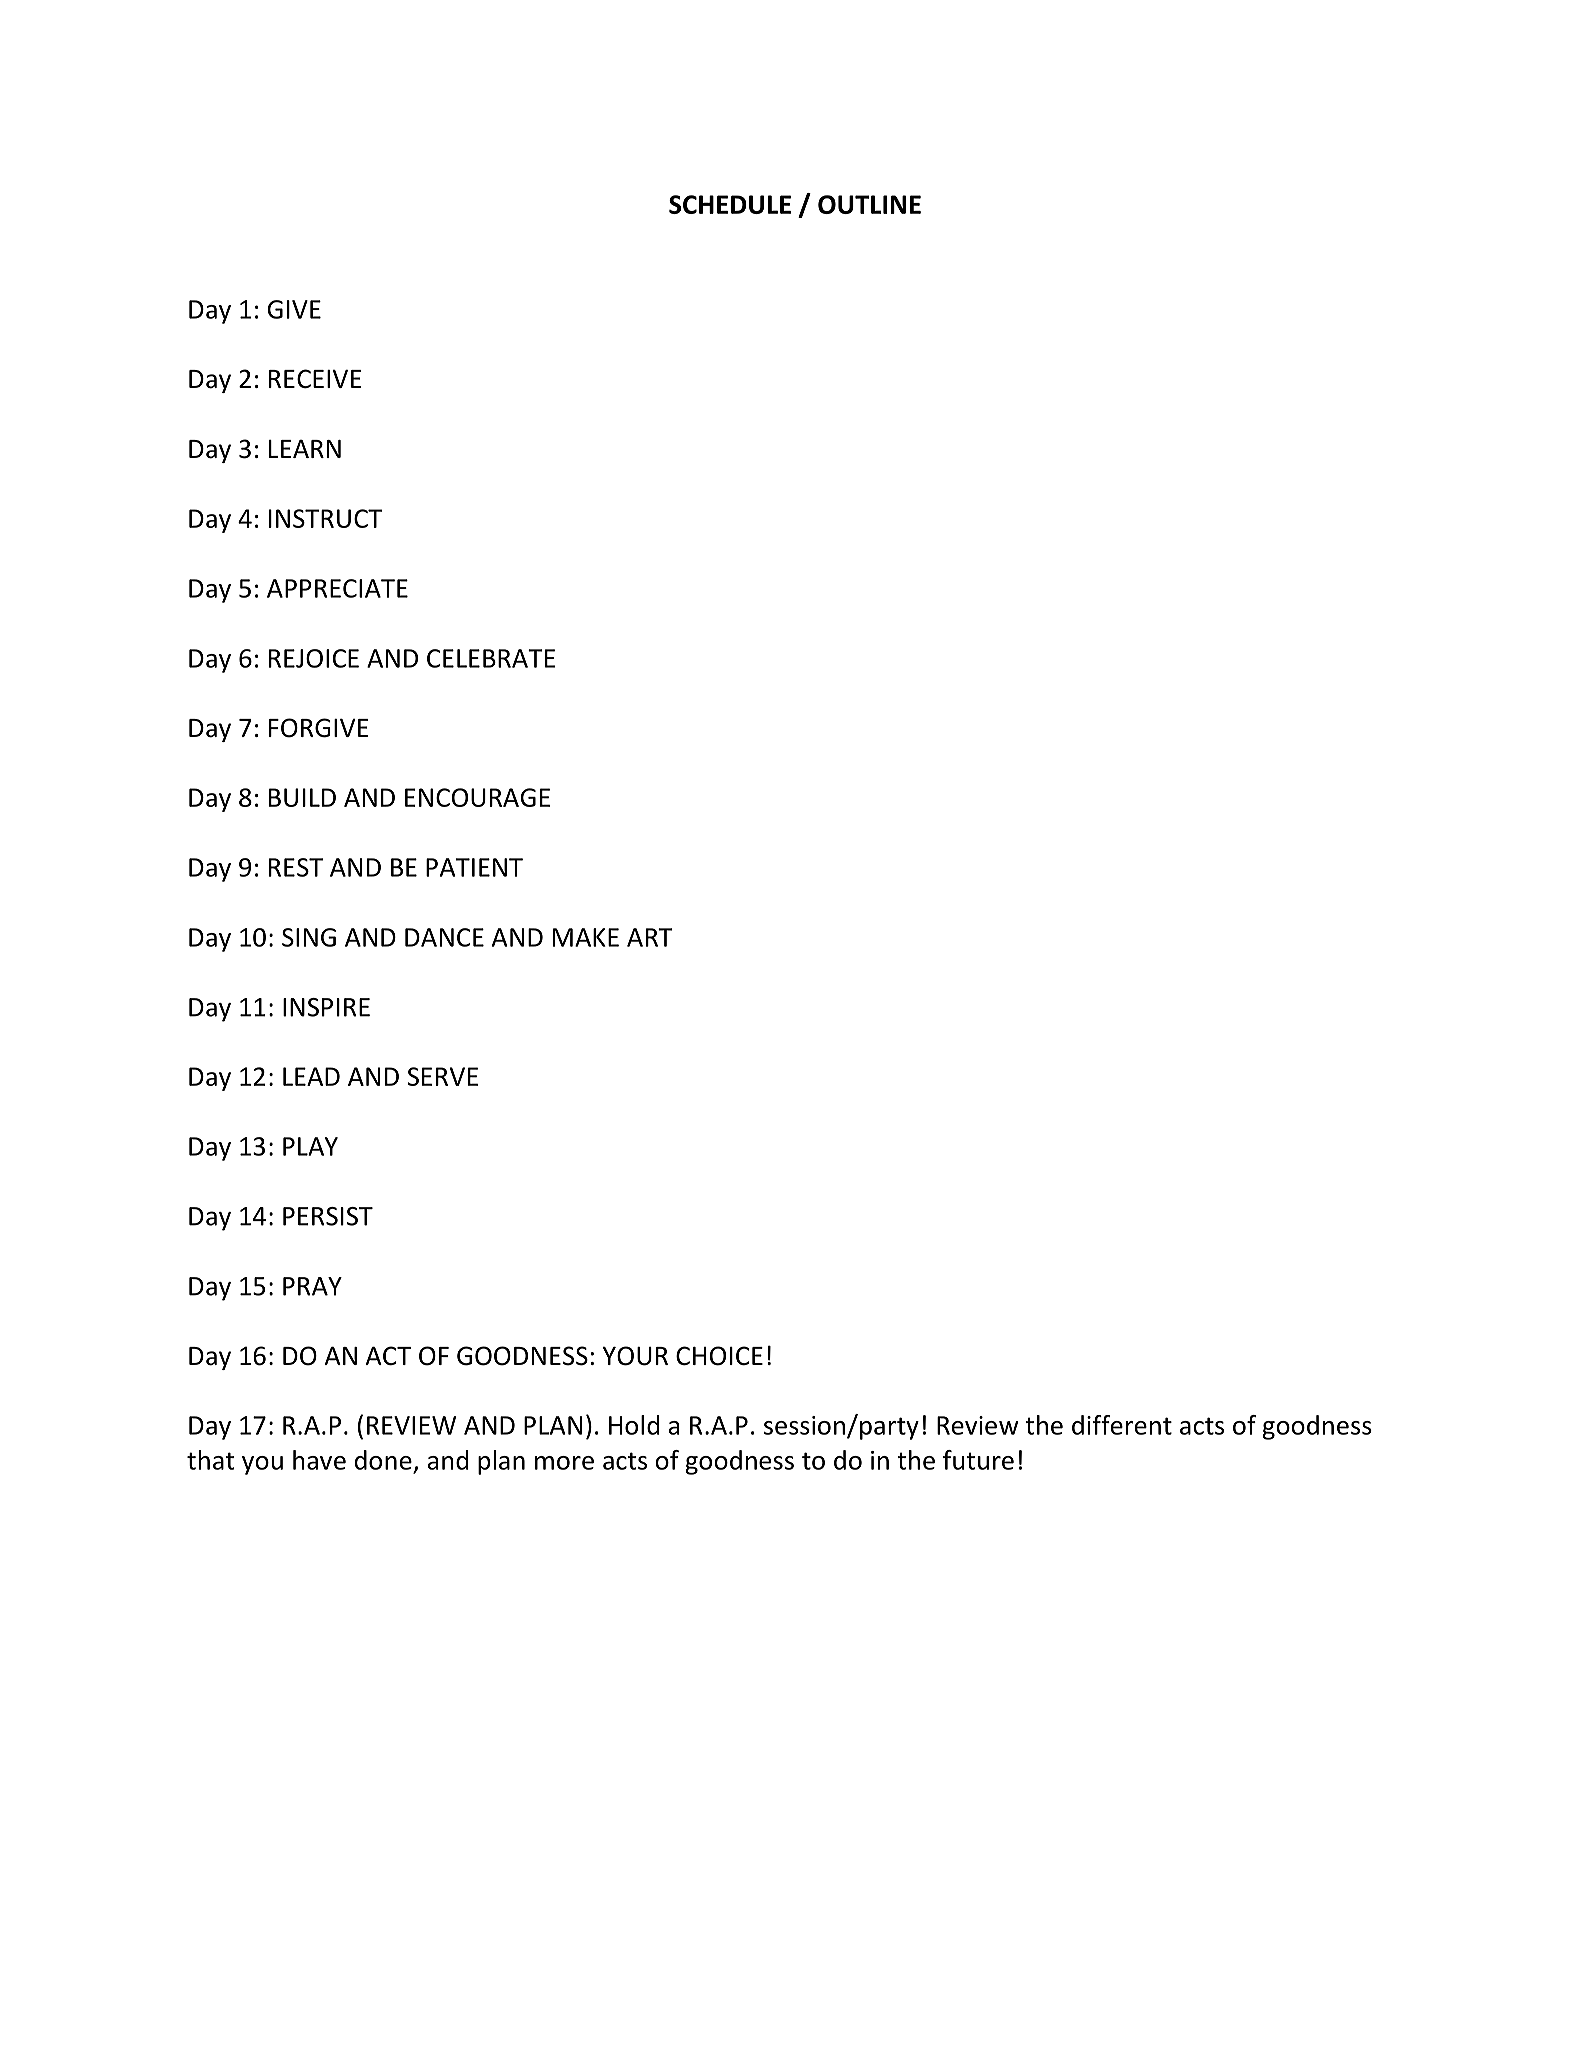 The height and width of the screenshot is (2057, 1590). Describe the element at coordinates (730, 204) in the screenshot. I see `SCHEDULE` at that location.
